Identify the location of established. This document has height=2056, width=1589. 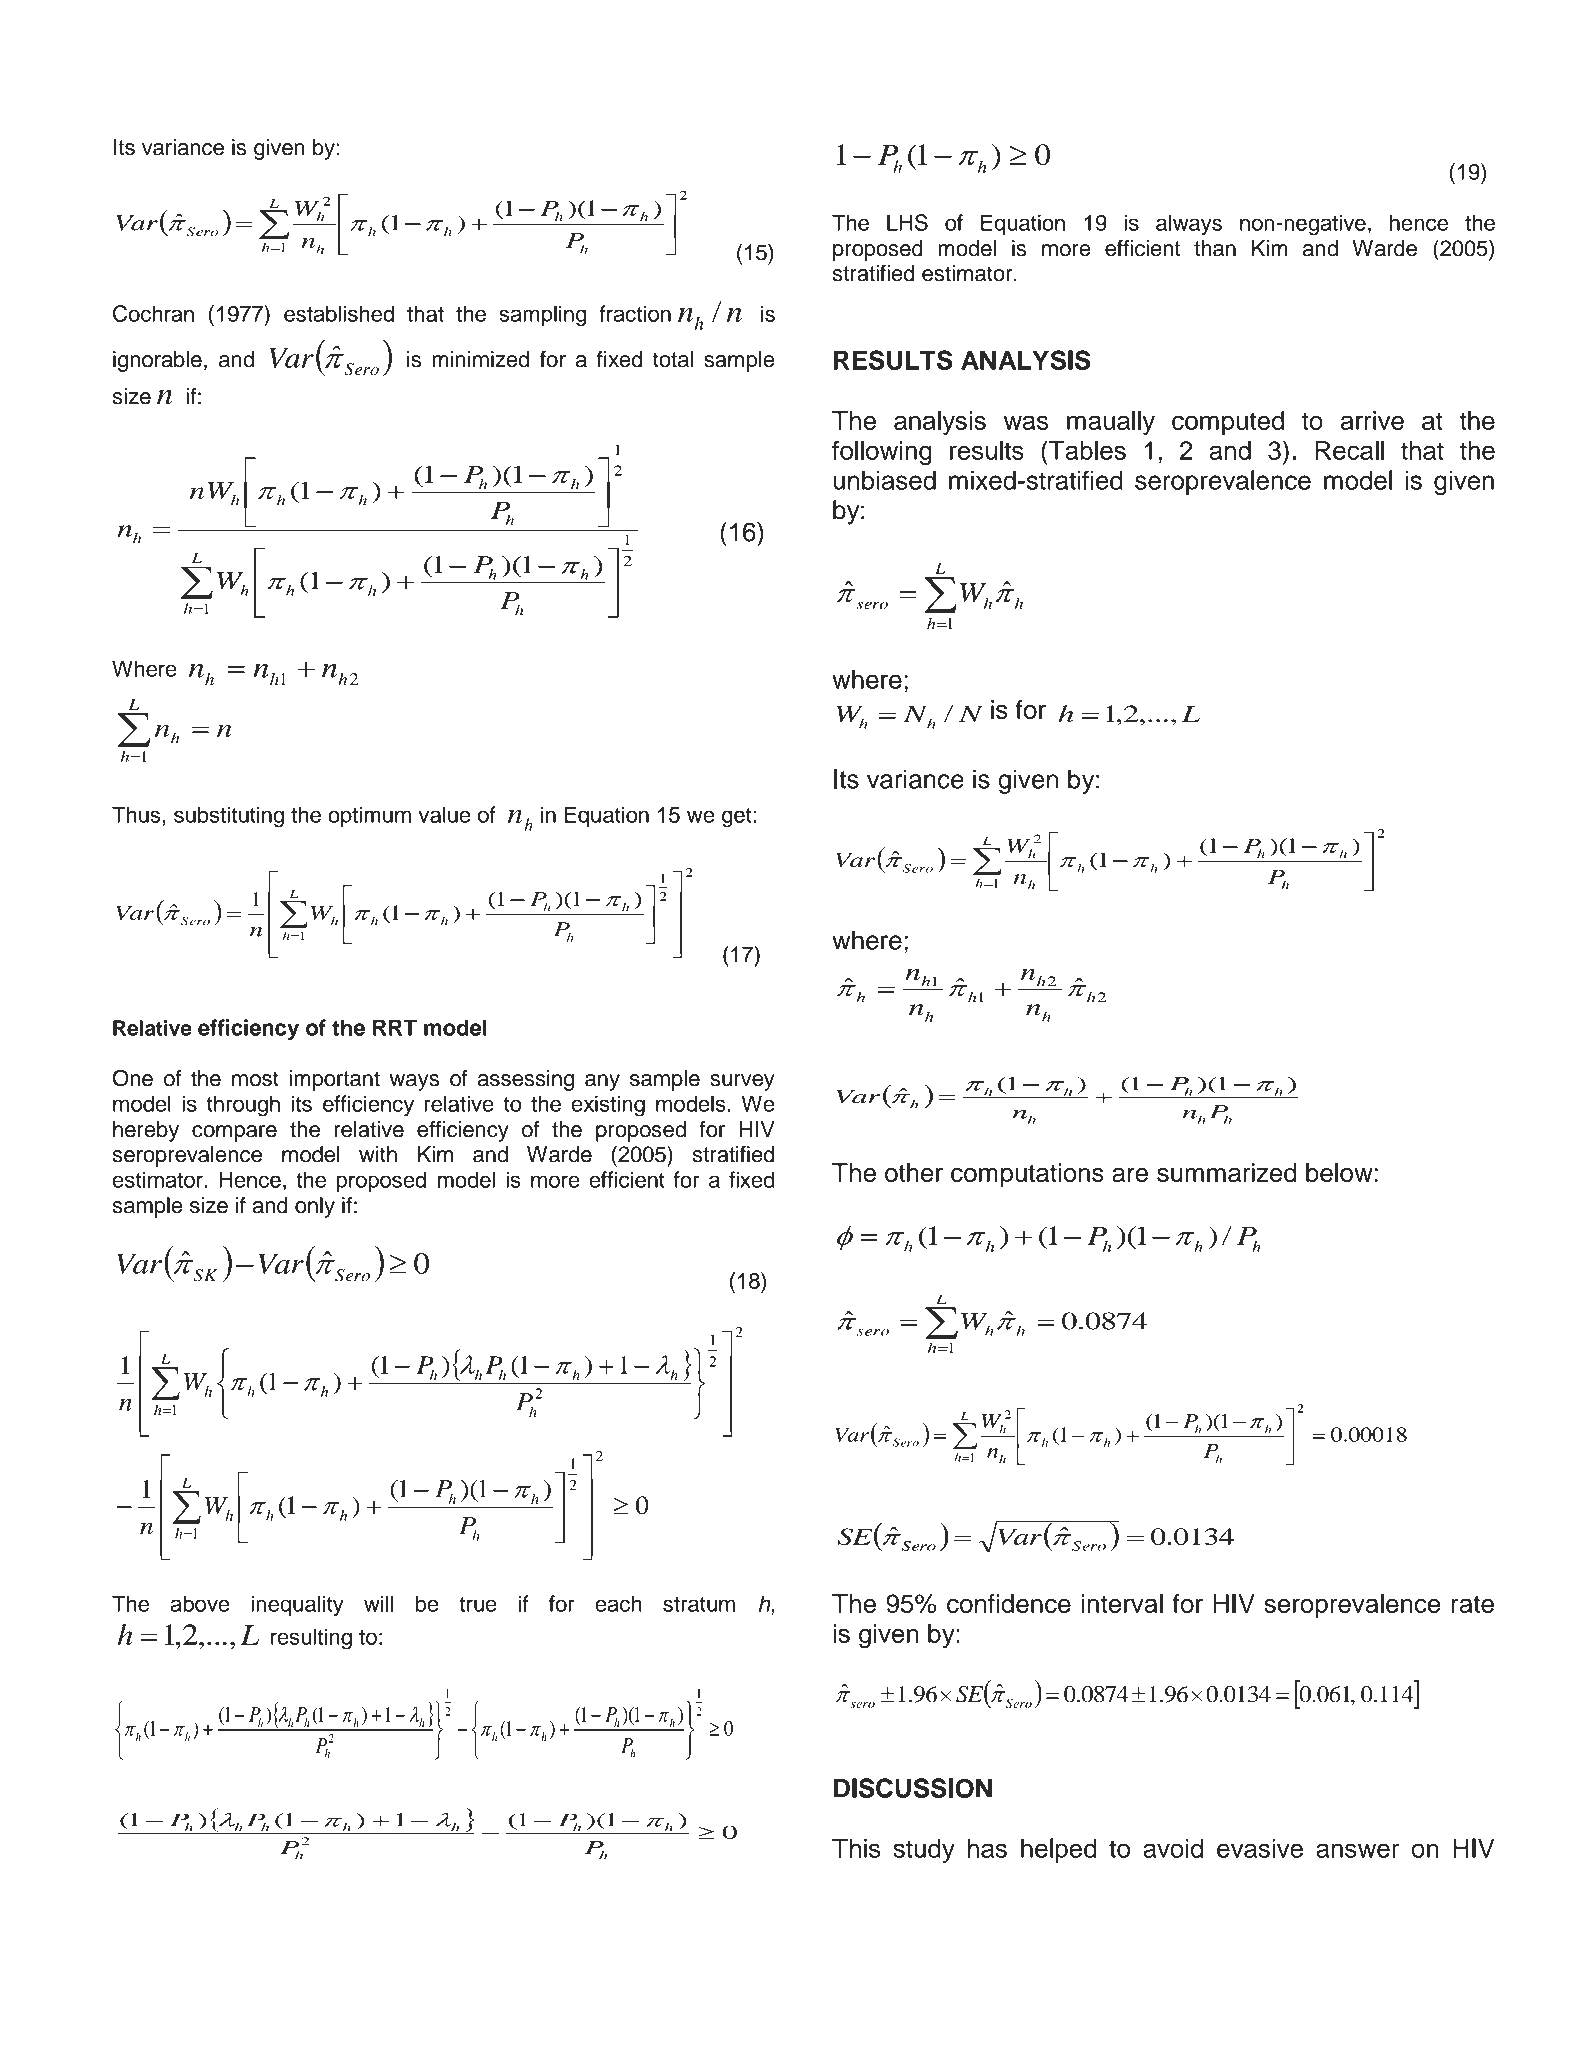
(339, 313).
